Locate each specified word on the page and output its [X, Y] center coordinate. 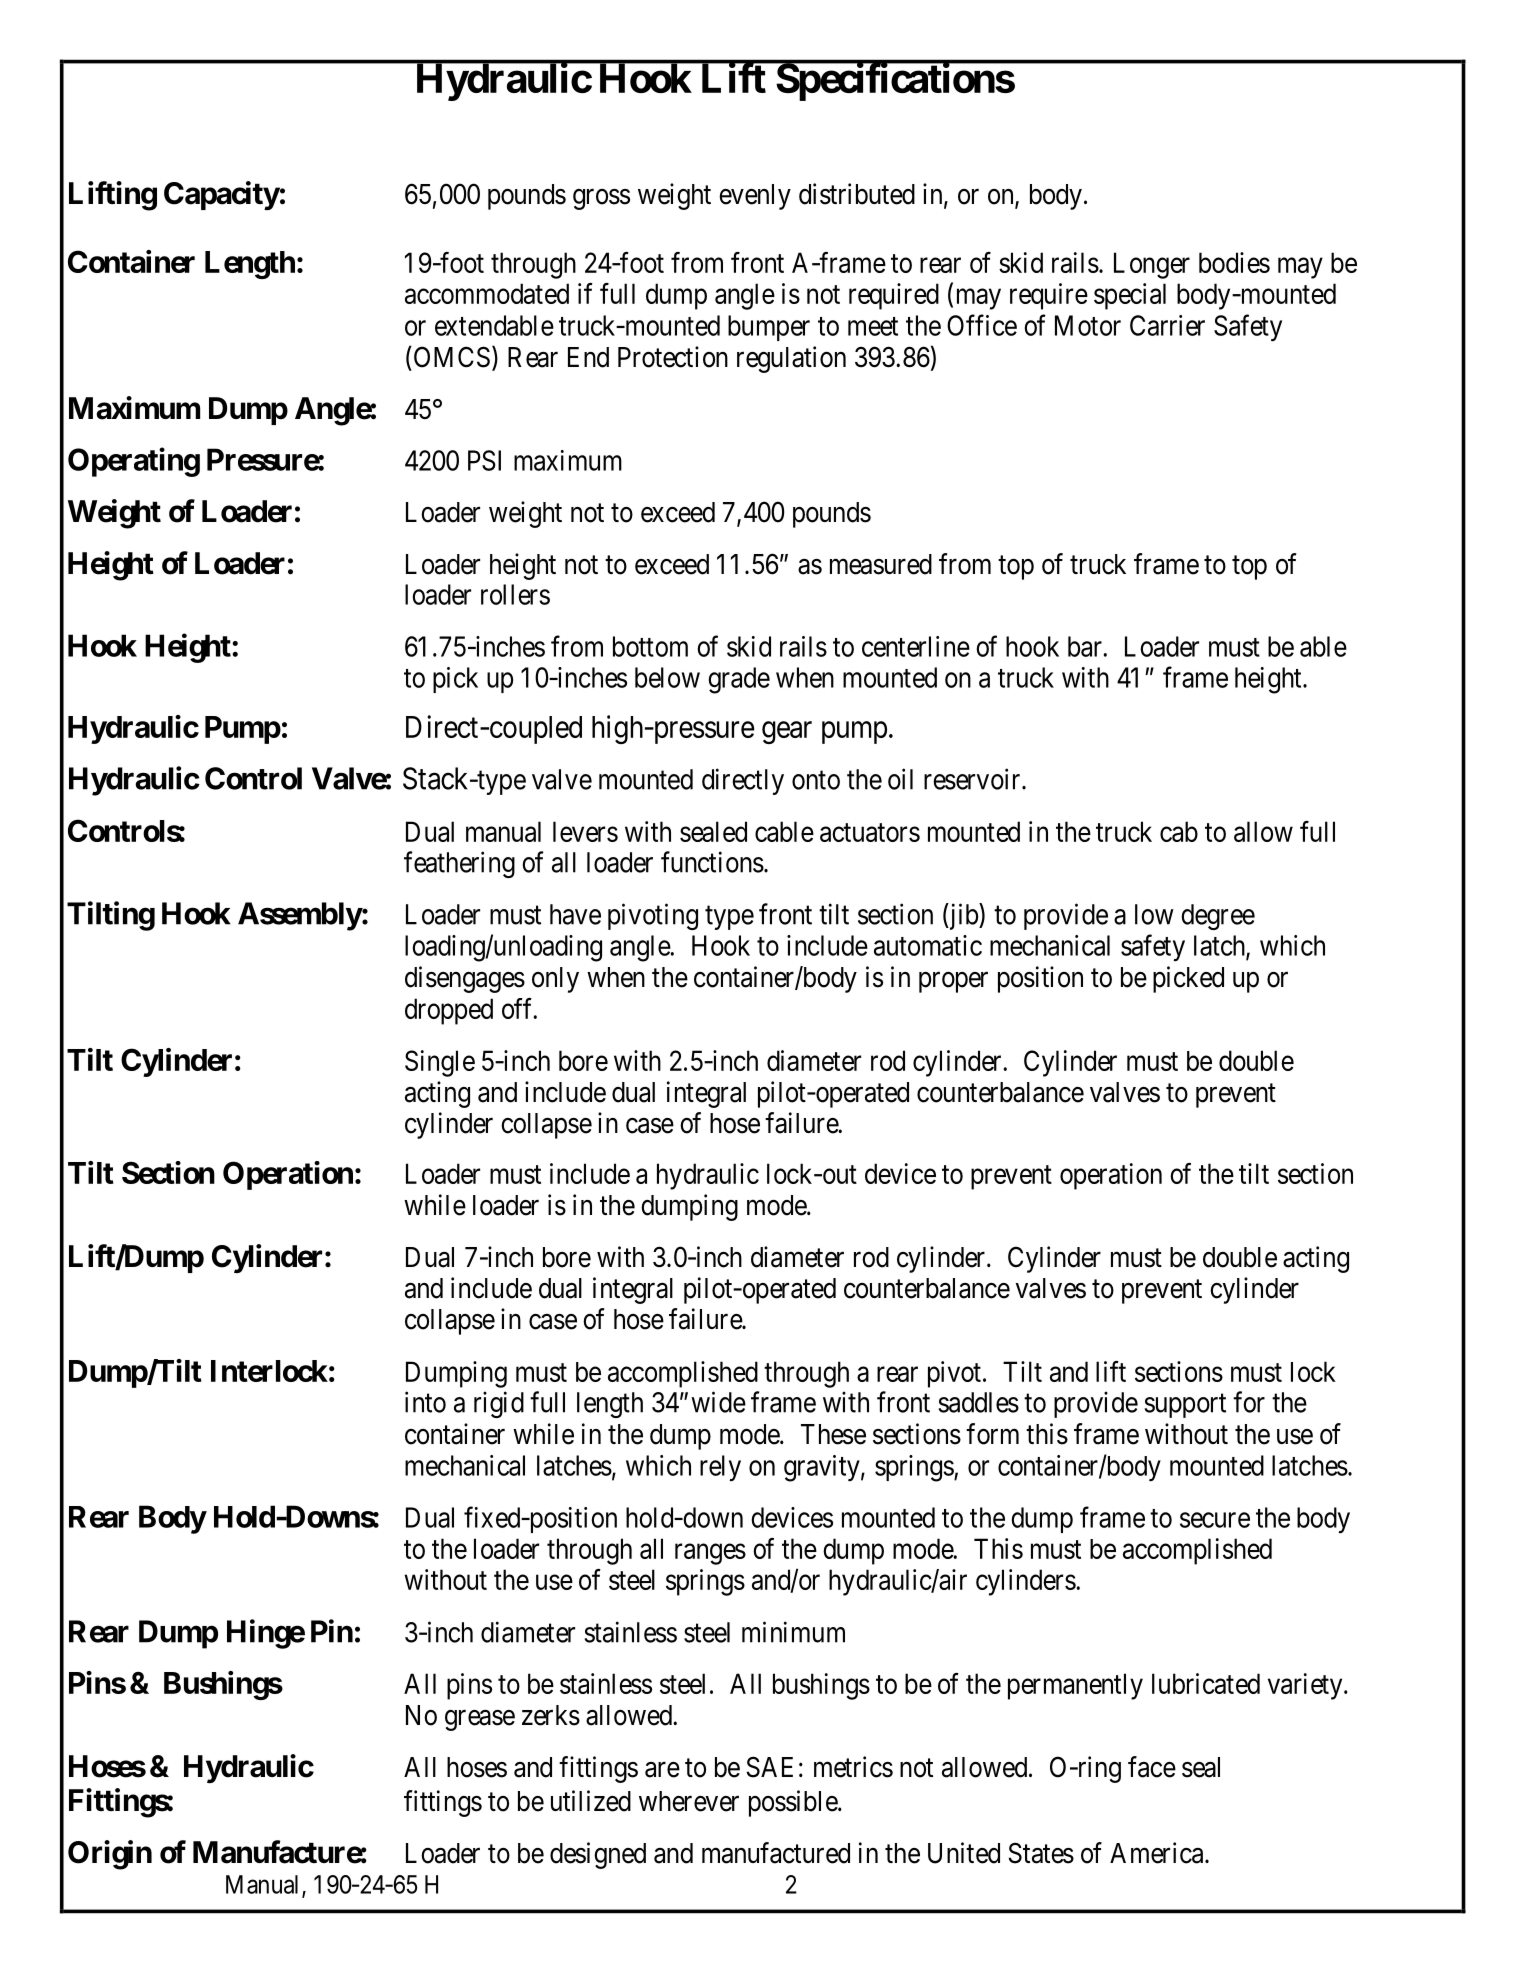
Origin [110, 1855]
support [1185, 1406]
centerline [916, 646]
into [425, 1402]
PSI [484, 460]
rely [720, 1468]
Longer [1152, 265]
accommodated [487, 293]
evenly [755, 197]
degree [1218, 917]
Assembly [300, 916]
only [555, 980]
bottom [650, 646]
